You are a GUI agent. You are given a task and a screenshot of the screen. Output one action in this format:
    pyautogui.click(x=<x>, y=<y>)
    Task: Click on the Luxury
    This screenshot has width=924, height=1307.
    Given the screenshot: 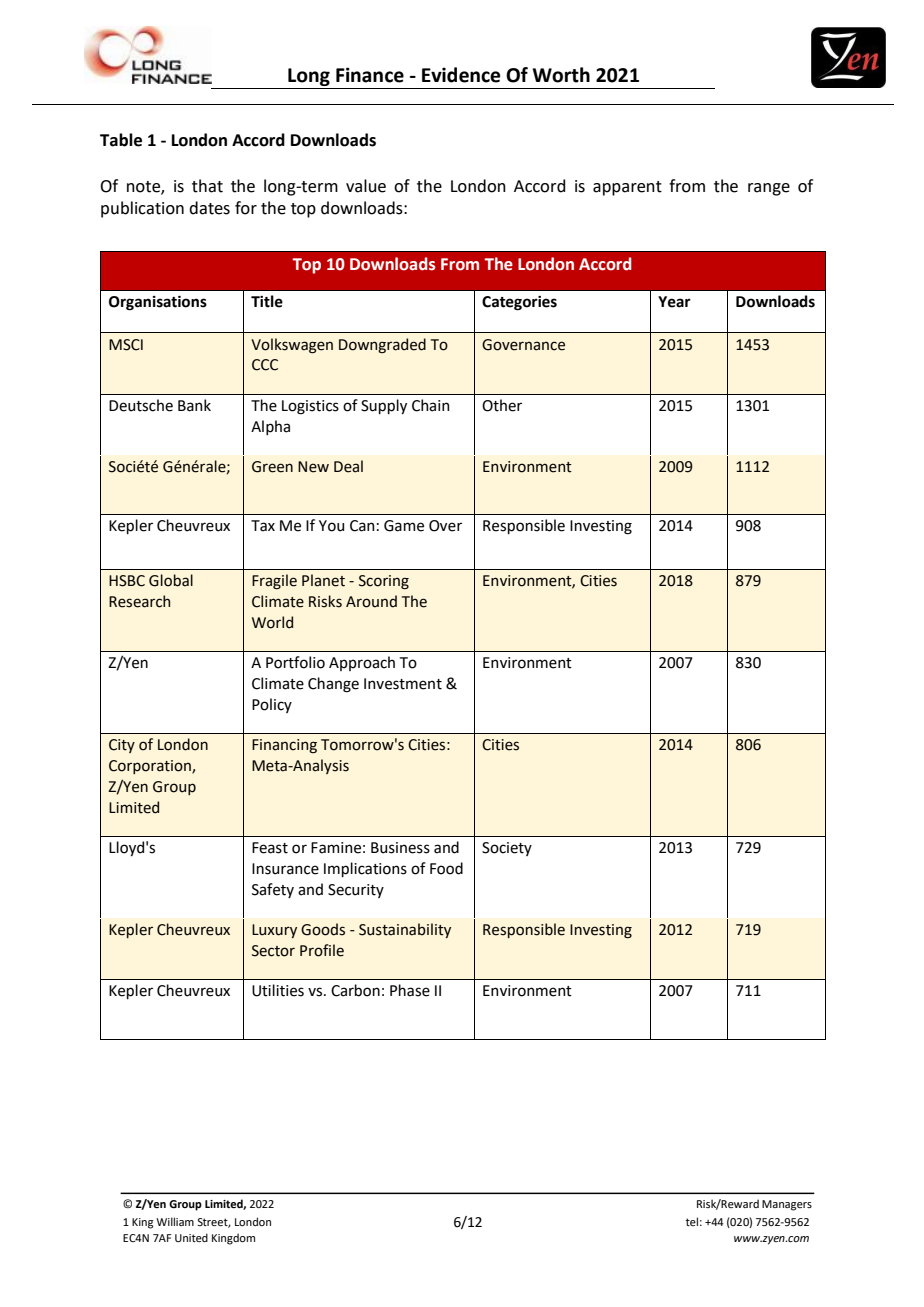 What is the action you would take?
    pyautogui.click(x=274, y=931)
